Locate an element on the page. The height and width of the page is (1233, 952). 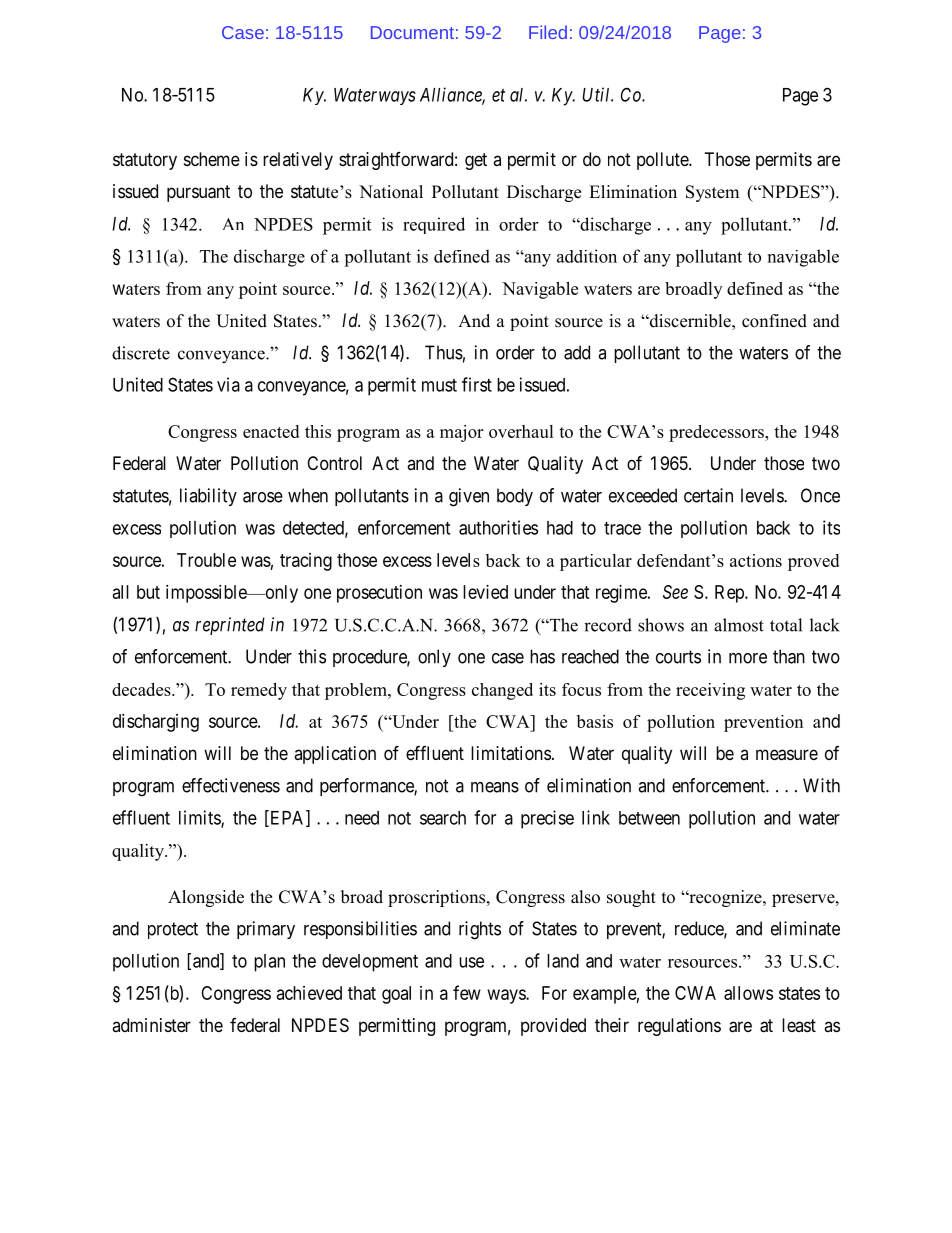
actions is located at coordinates (756, 560).
